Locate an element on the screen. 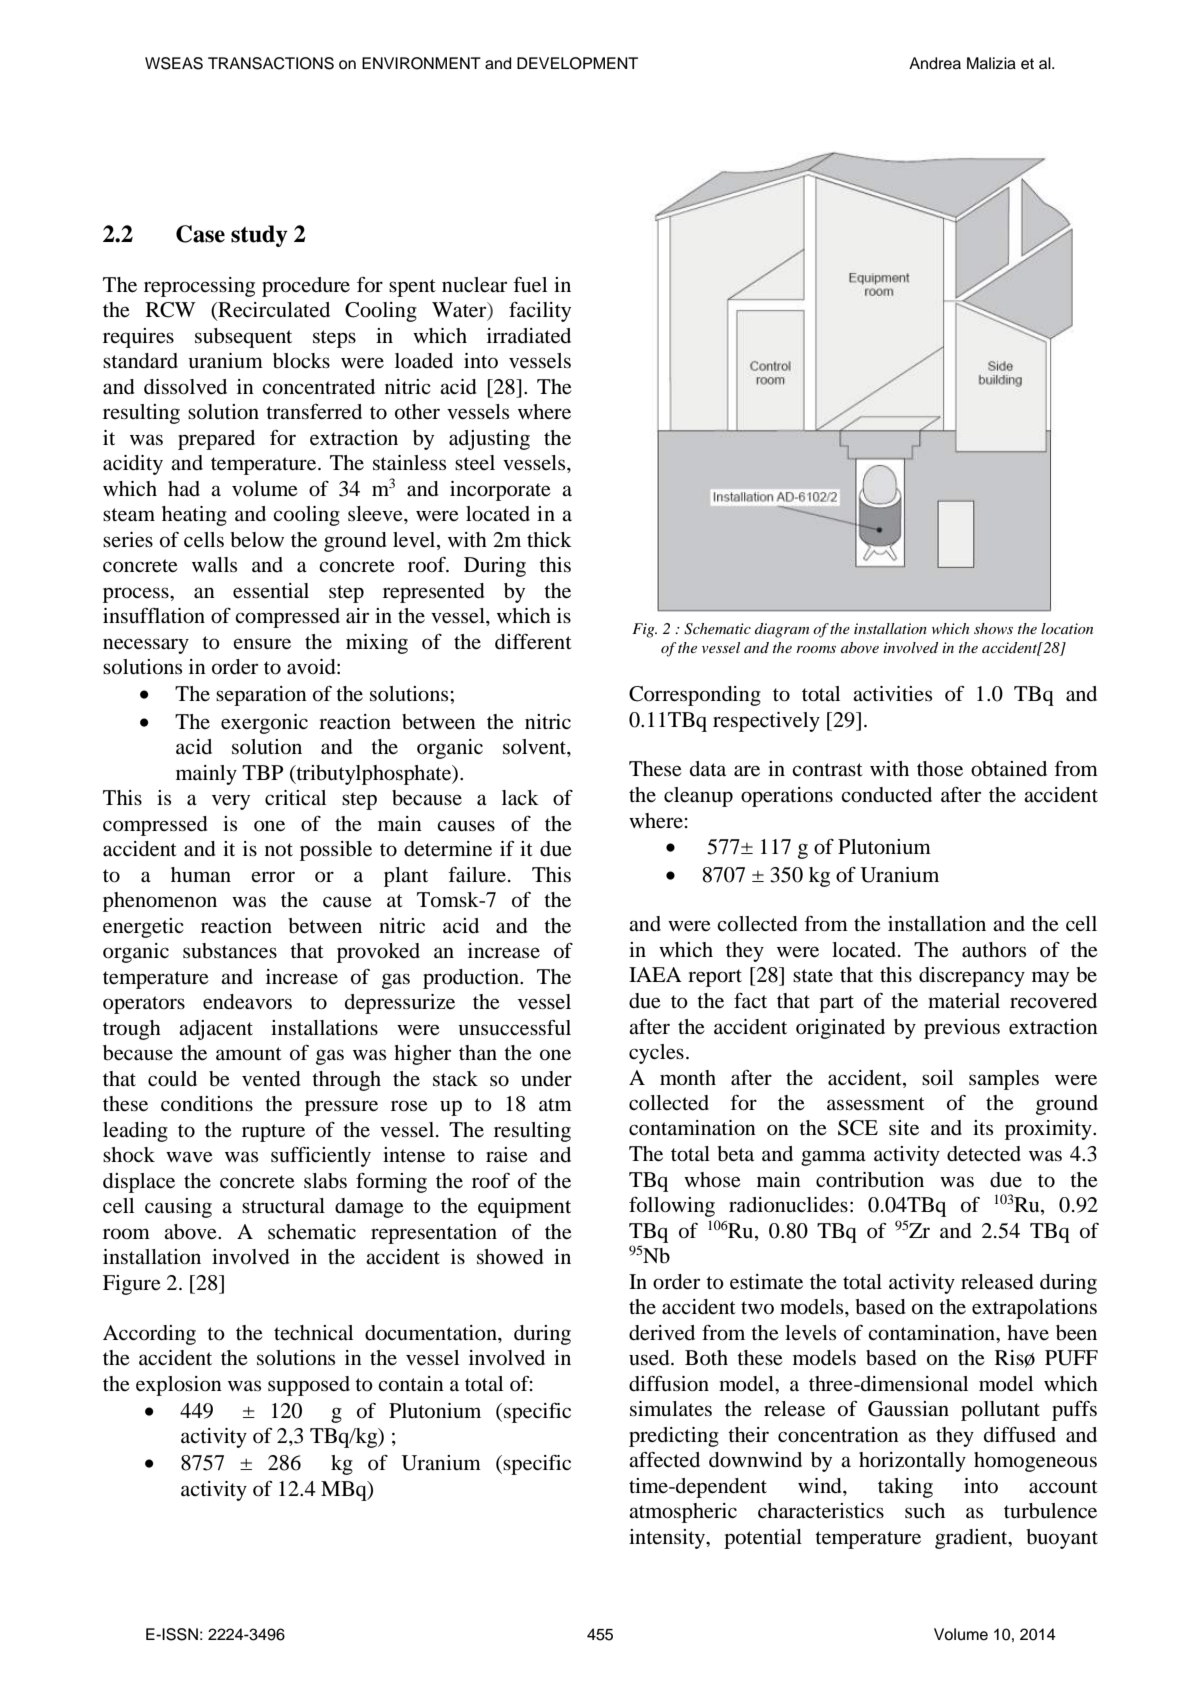 This screenshot has height=1698, width=1201. lack is located at coordinates (520, 798).
